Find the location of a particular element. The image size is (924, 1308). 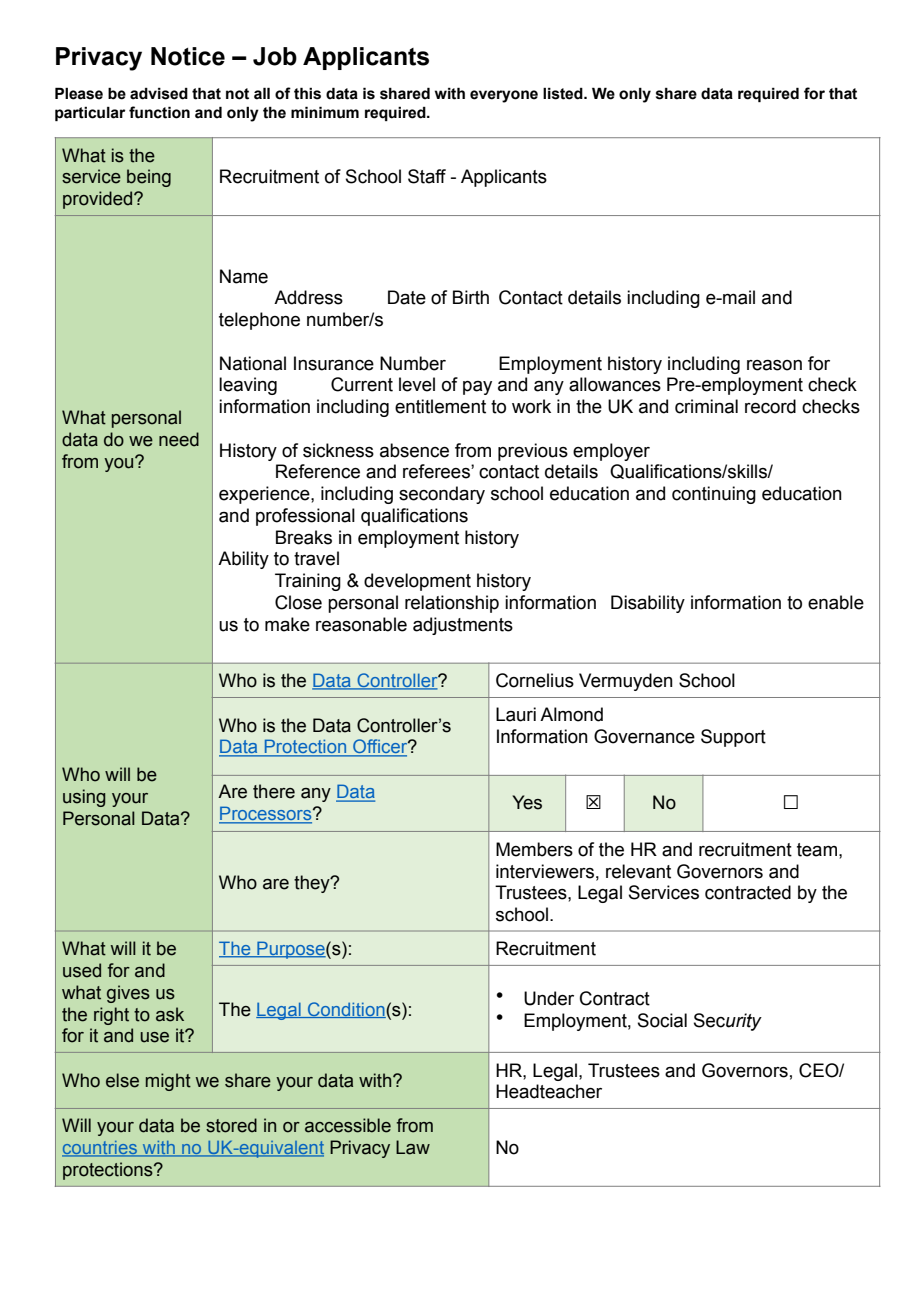

National is located at coordinates (253, 363).
